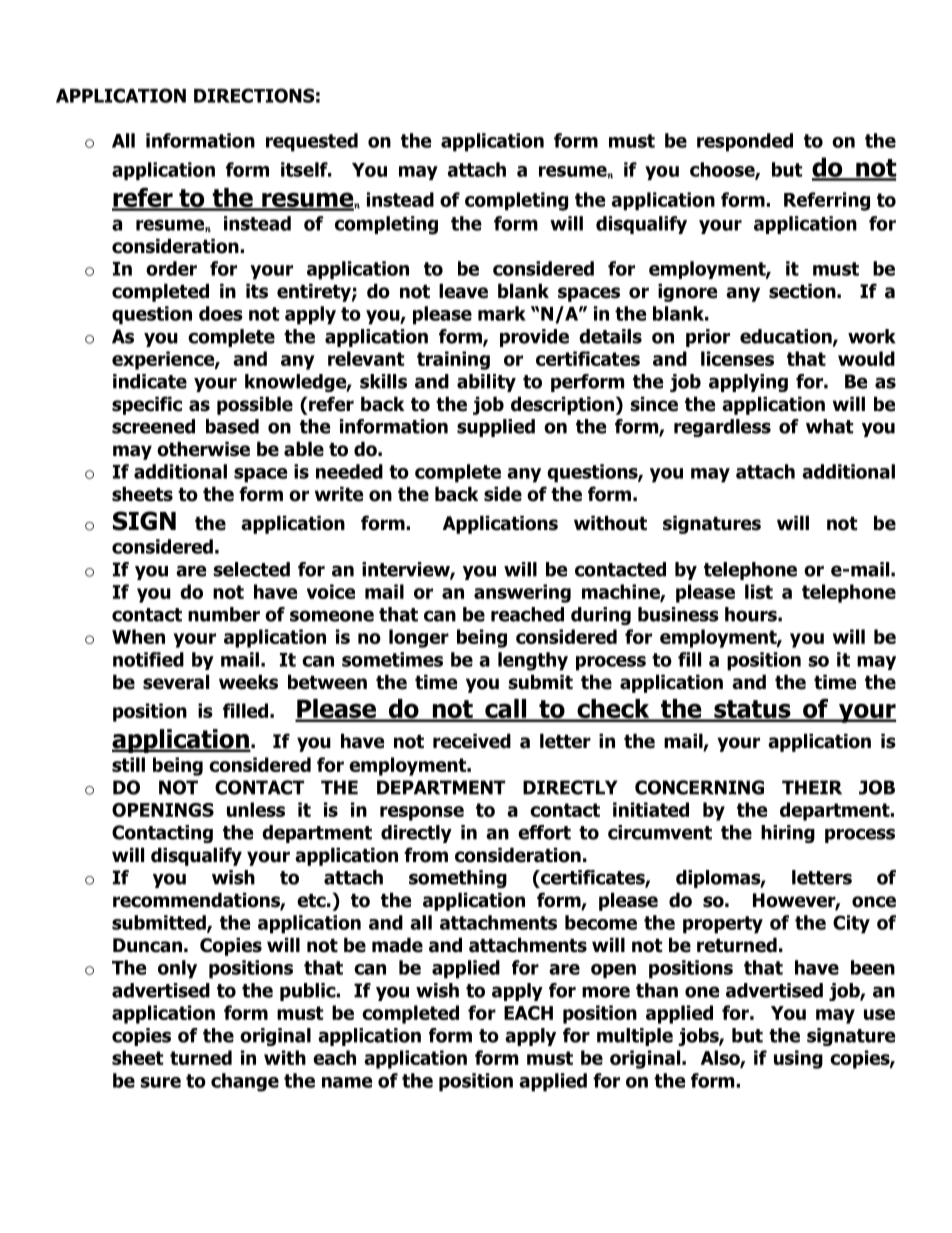  I want to click on number, so click(224, 614).
